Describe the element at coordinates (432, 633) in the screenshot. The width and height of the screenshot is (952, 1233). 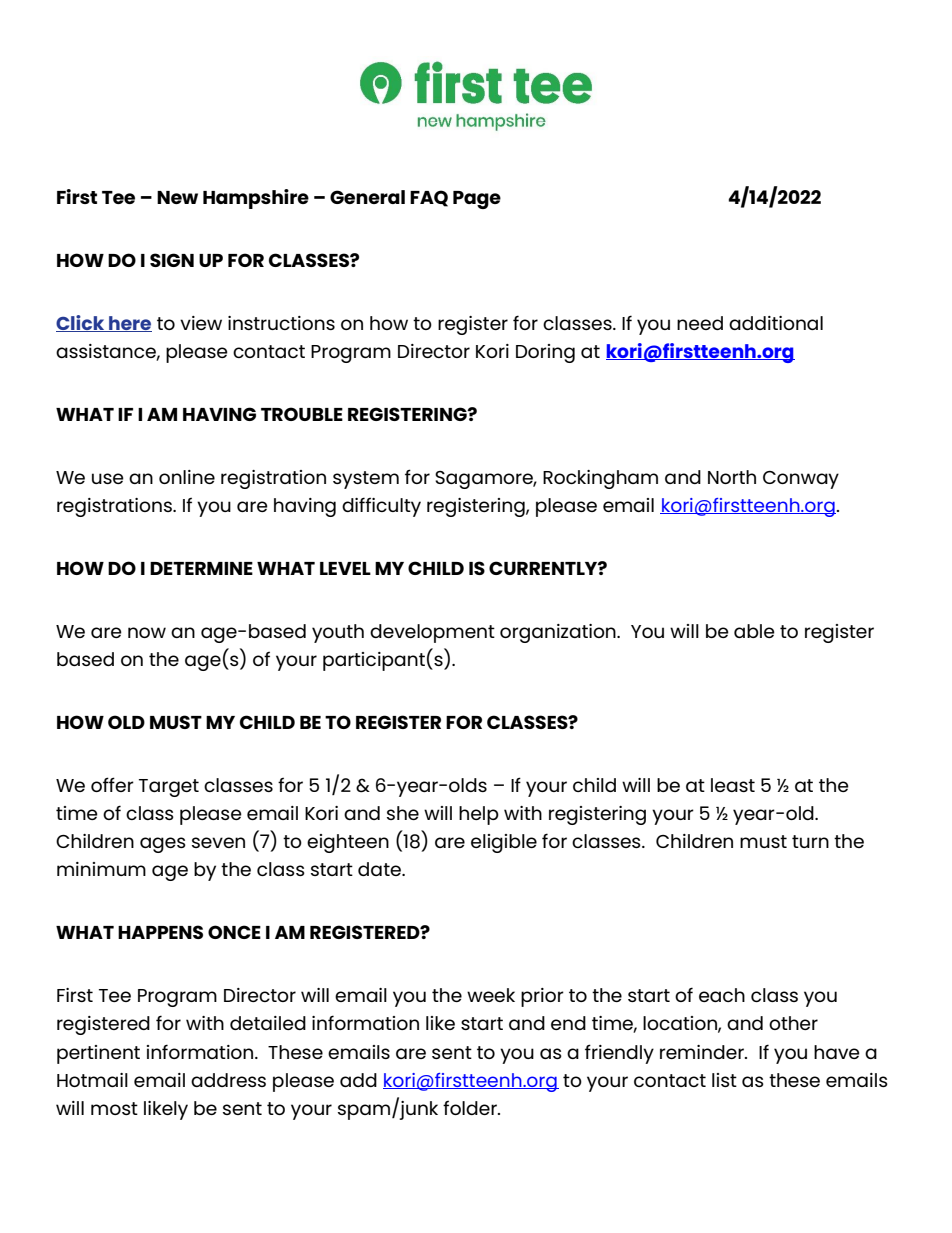
I see `development` at that location.
